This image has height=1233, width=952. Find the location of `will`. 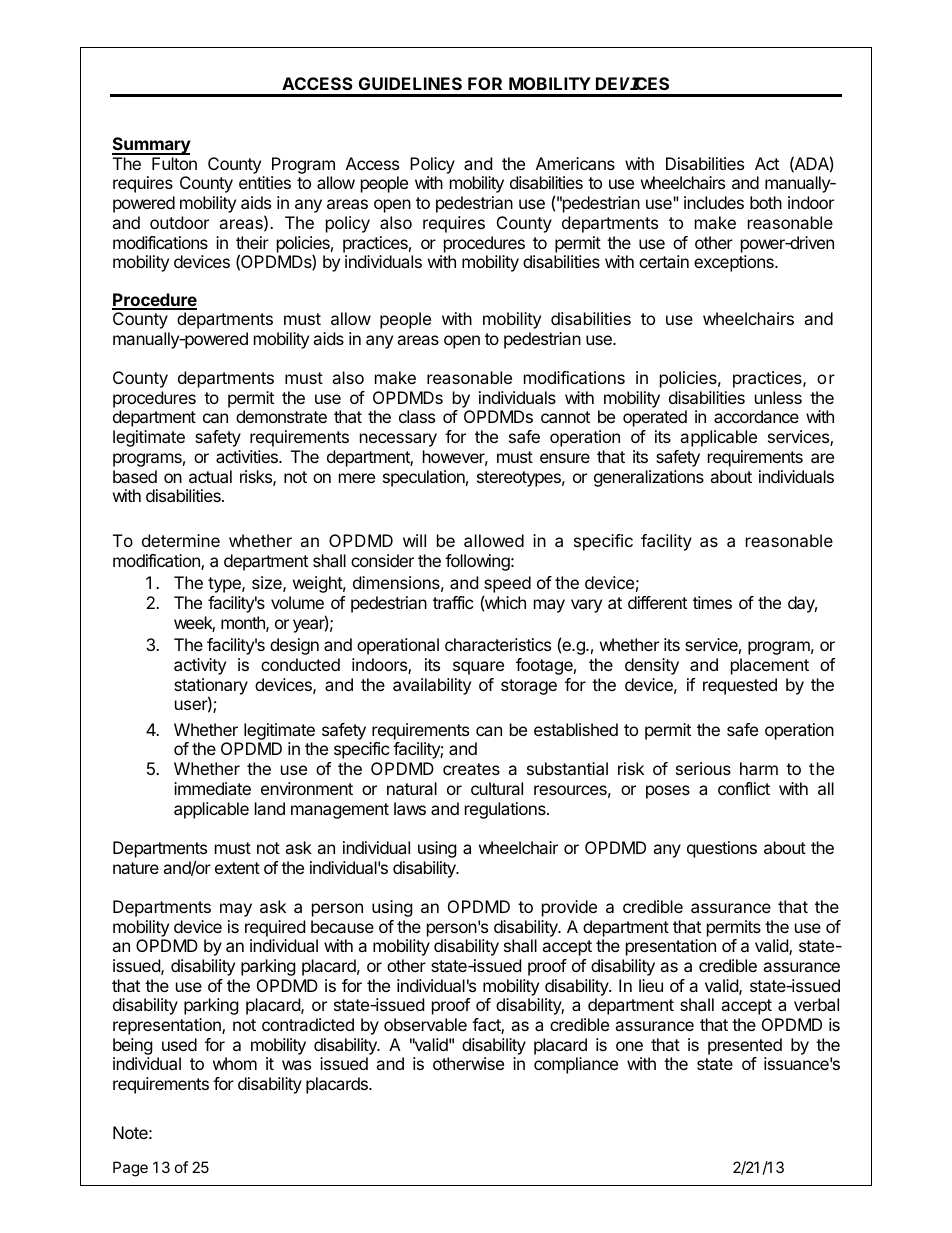

will is located at coordinates (414, 540).
